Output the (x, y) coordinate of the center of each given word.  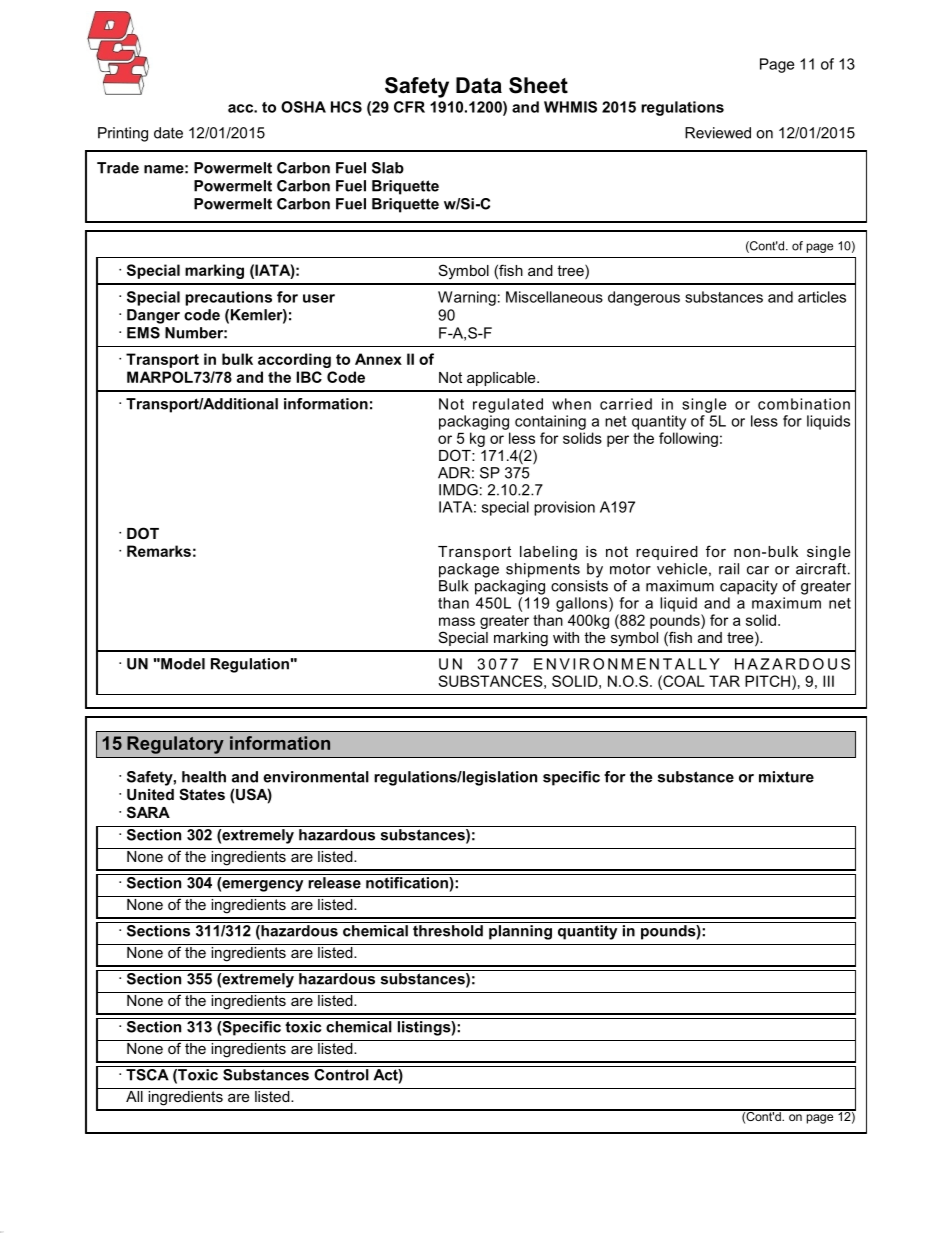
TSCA (147, 1073)
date (168, 133)
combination (804, 404)
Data (479, 85)
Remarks (159, 551)
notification (407, 881)
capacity (749, 587)
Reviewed (718, 133)
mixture (786, 777)
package (469, 570)
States (202, 794)
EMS (143, 333)
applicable (502, 379)
